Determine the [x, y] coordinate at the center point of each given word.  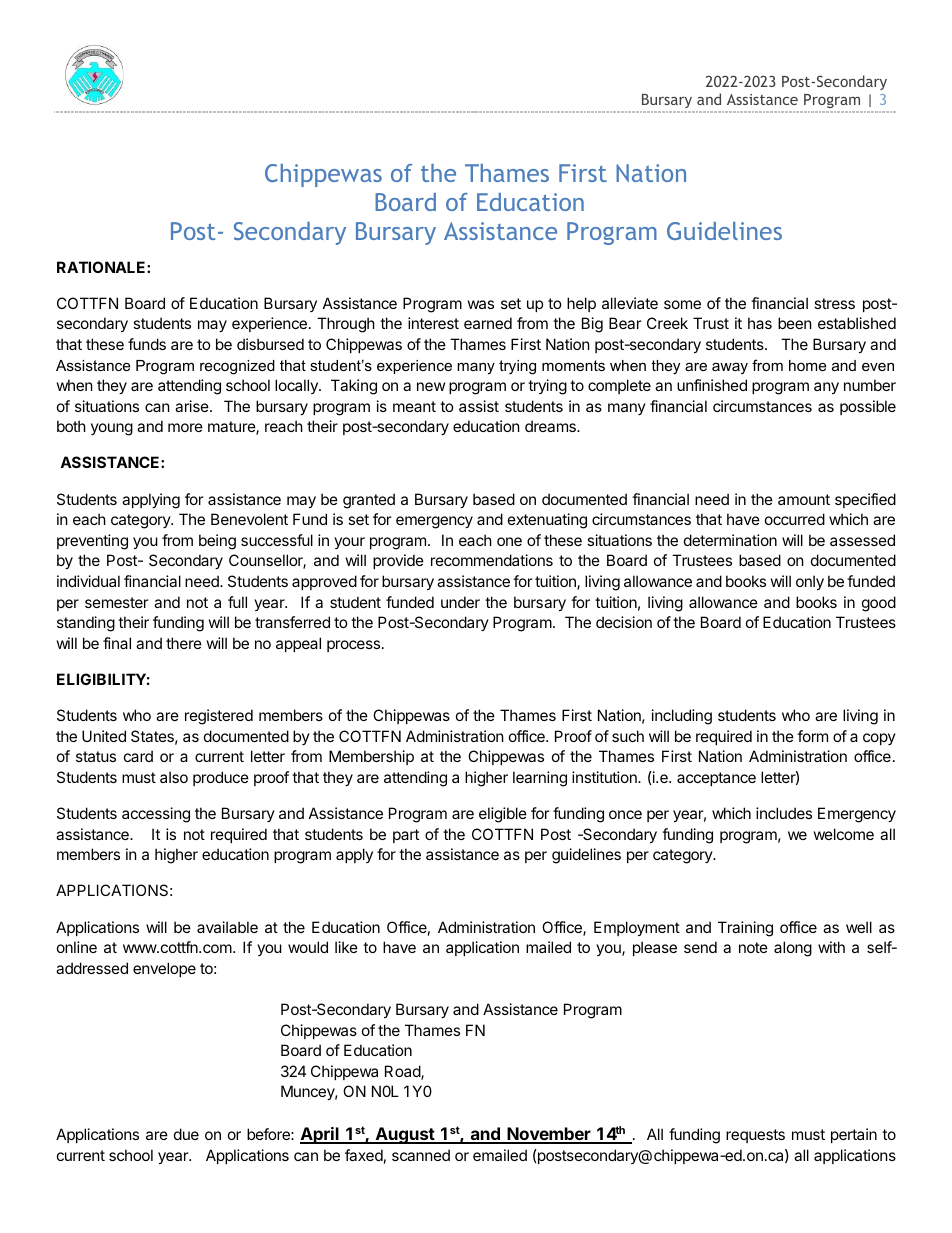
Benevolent [249, 519]
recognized [237, 367]
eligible [503, 815]
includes [784, 813]
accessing [156, 815]
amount [804, 499]
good [879, 604]
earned [488, 323]
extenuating [547, 521]
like [346, 947]
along [793, 949]
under [460, 602]
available [227, 927]
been [795, 323]
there [184, 643]
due [186, 1134]
